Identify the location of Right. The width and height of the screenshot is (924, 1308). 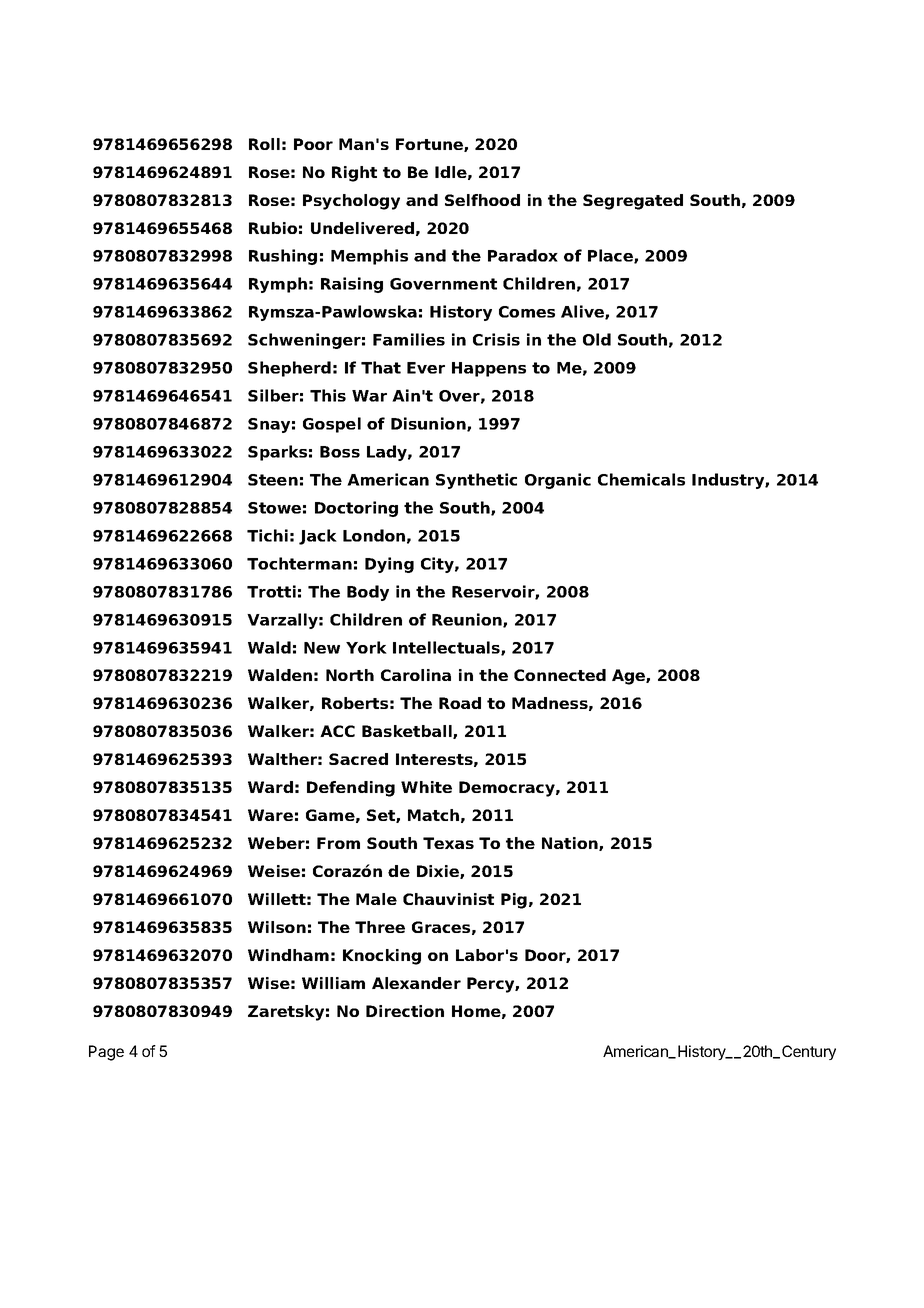
(354, 174).
